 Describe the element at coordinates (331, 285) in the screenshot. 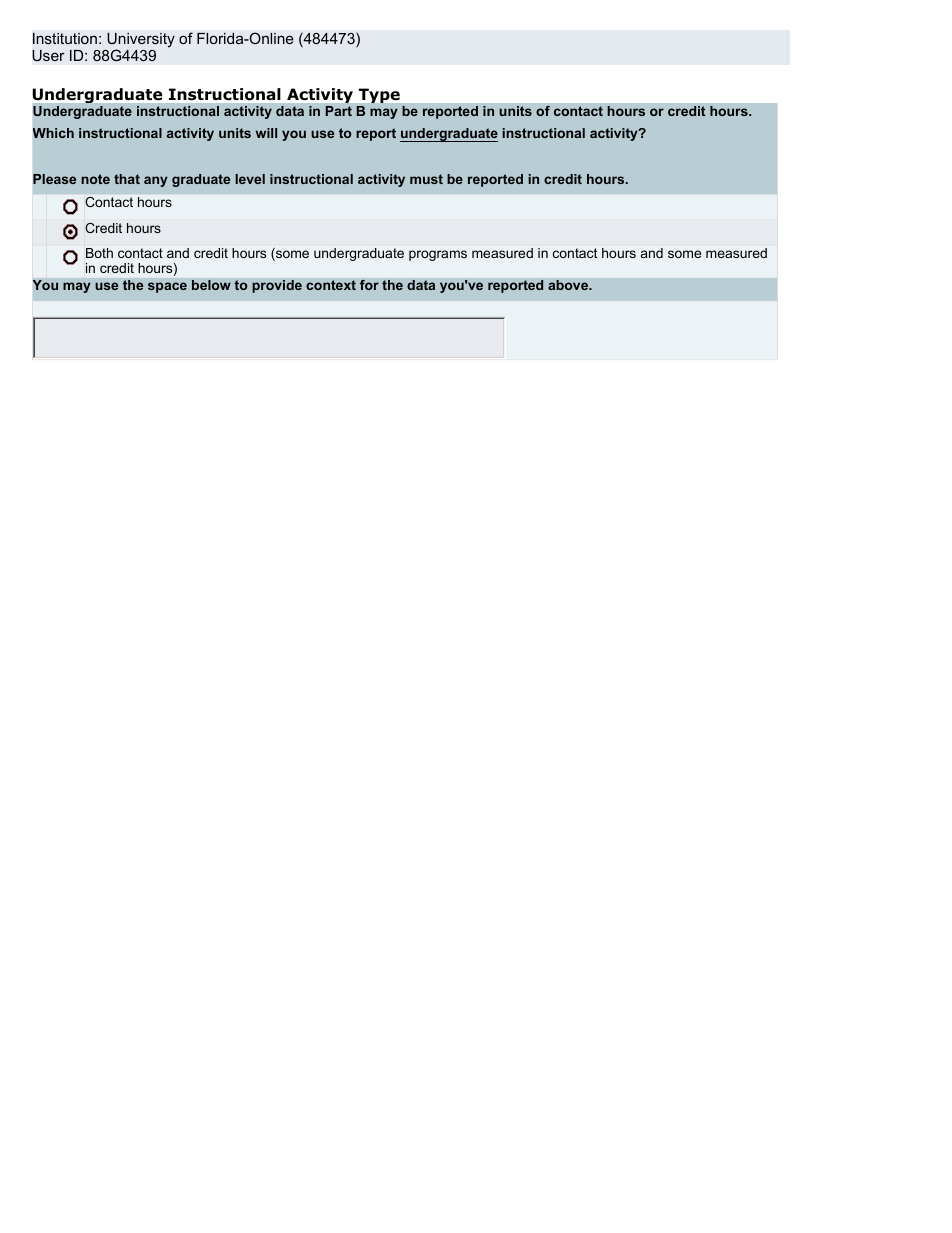

I see `context` at that location.
